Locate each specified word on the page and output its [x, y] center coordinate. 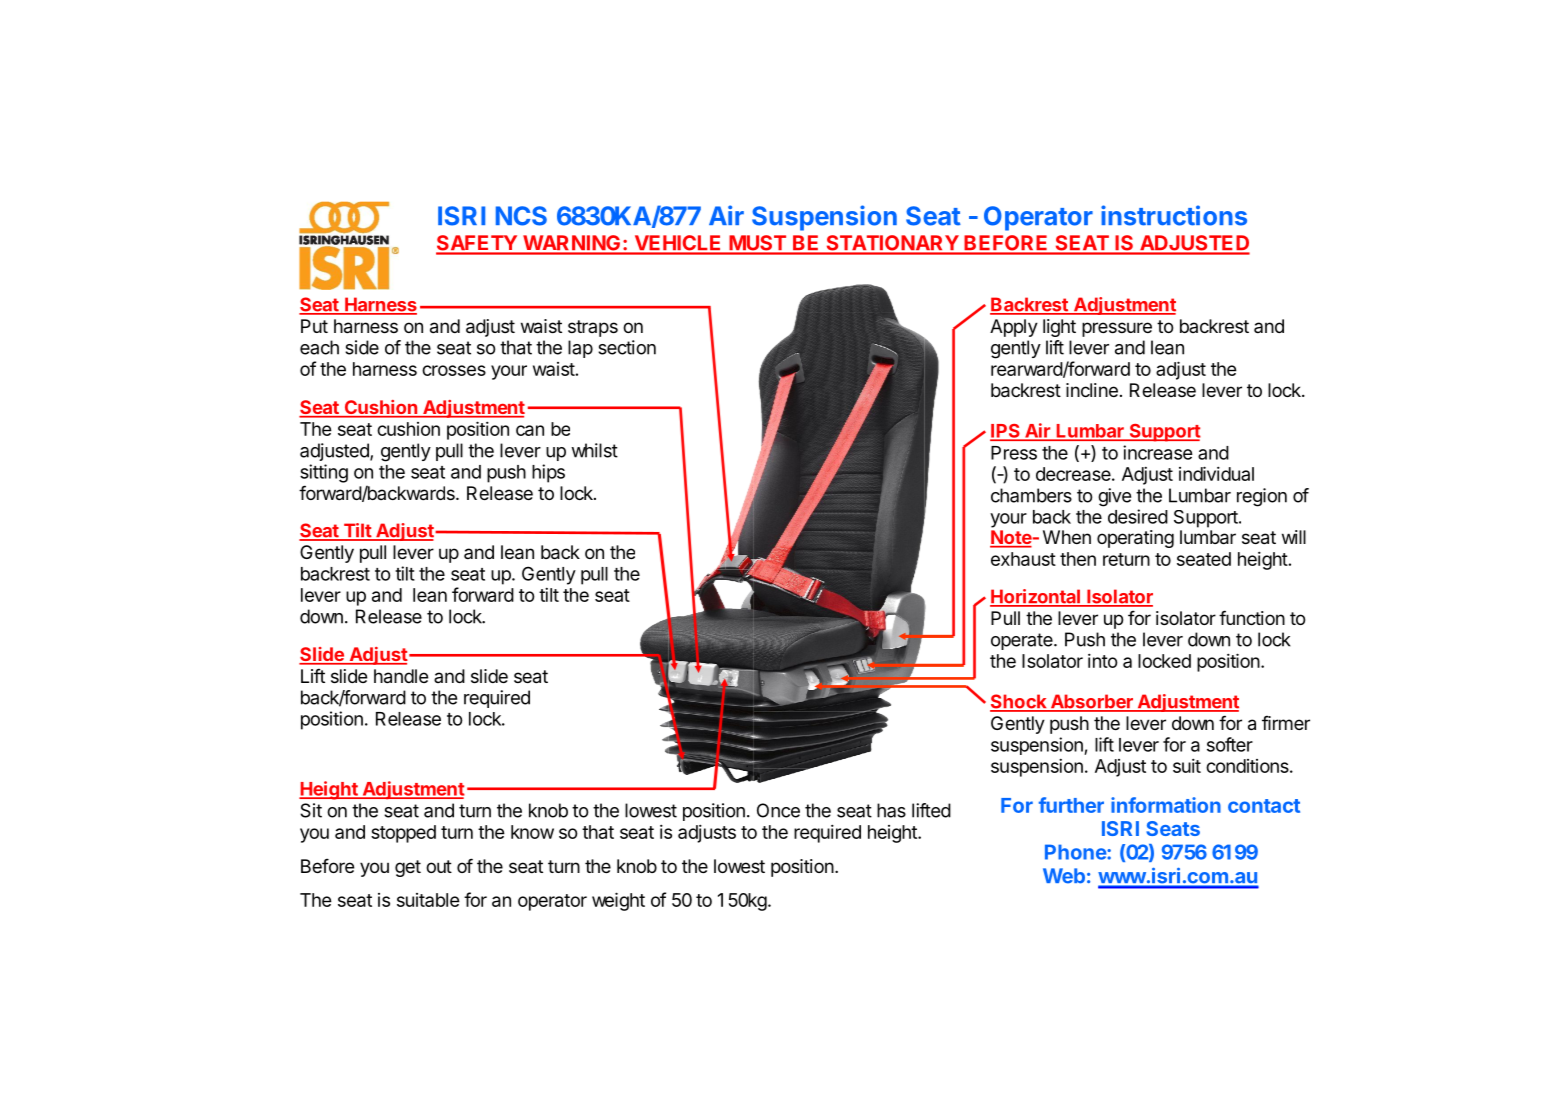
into [1103, 660]
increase [1158, 452]
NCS [521, 216]
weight [618, 901]
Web [1064, 876]
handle [401, 676]
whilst [594, 450]
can [530, 430]
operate [1023, 641]
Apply [1014, 328]
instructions [1174, 215]
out [439, 866]
